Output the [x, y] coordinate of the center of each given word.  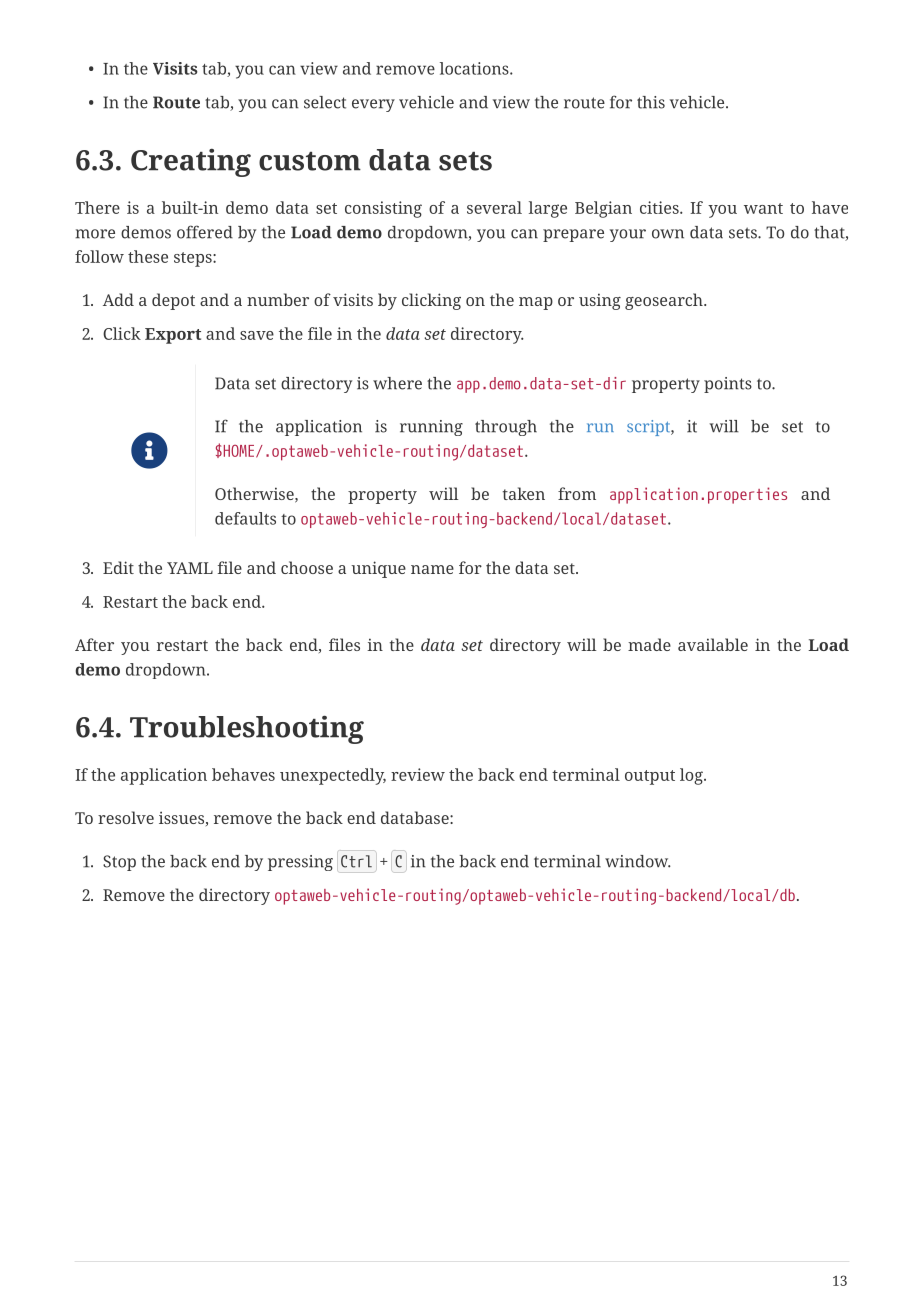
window [638, 861]
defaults [245, 518]
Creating [191, 163]
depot [173, 301]
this [651, 102]
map [536, 303]
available [713, 644]
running [431, 428]
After [94, 644]
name [432, 569]
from [577, 493]
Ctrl [356, 861]
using [600, 301]
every [373, 105]
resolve [126, 817]
